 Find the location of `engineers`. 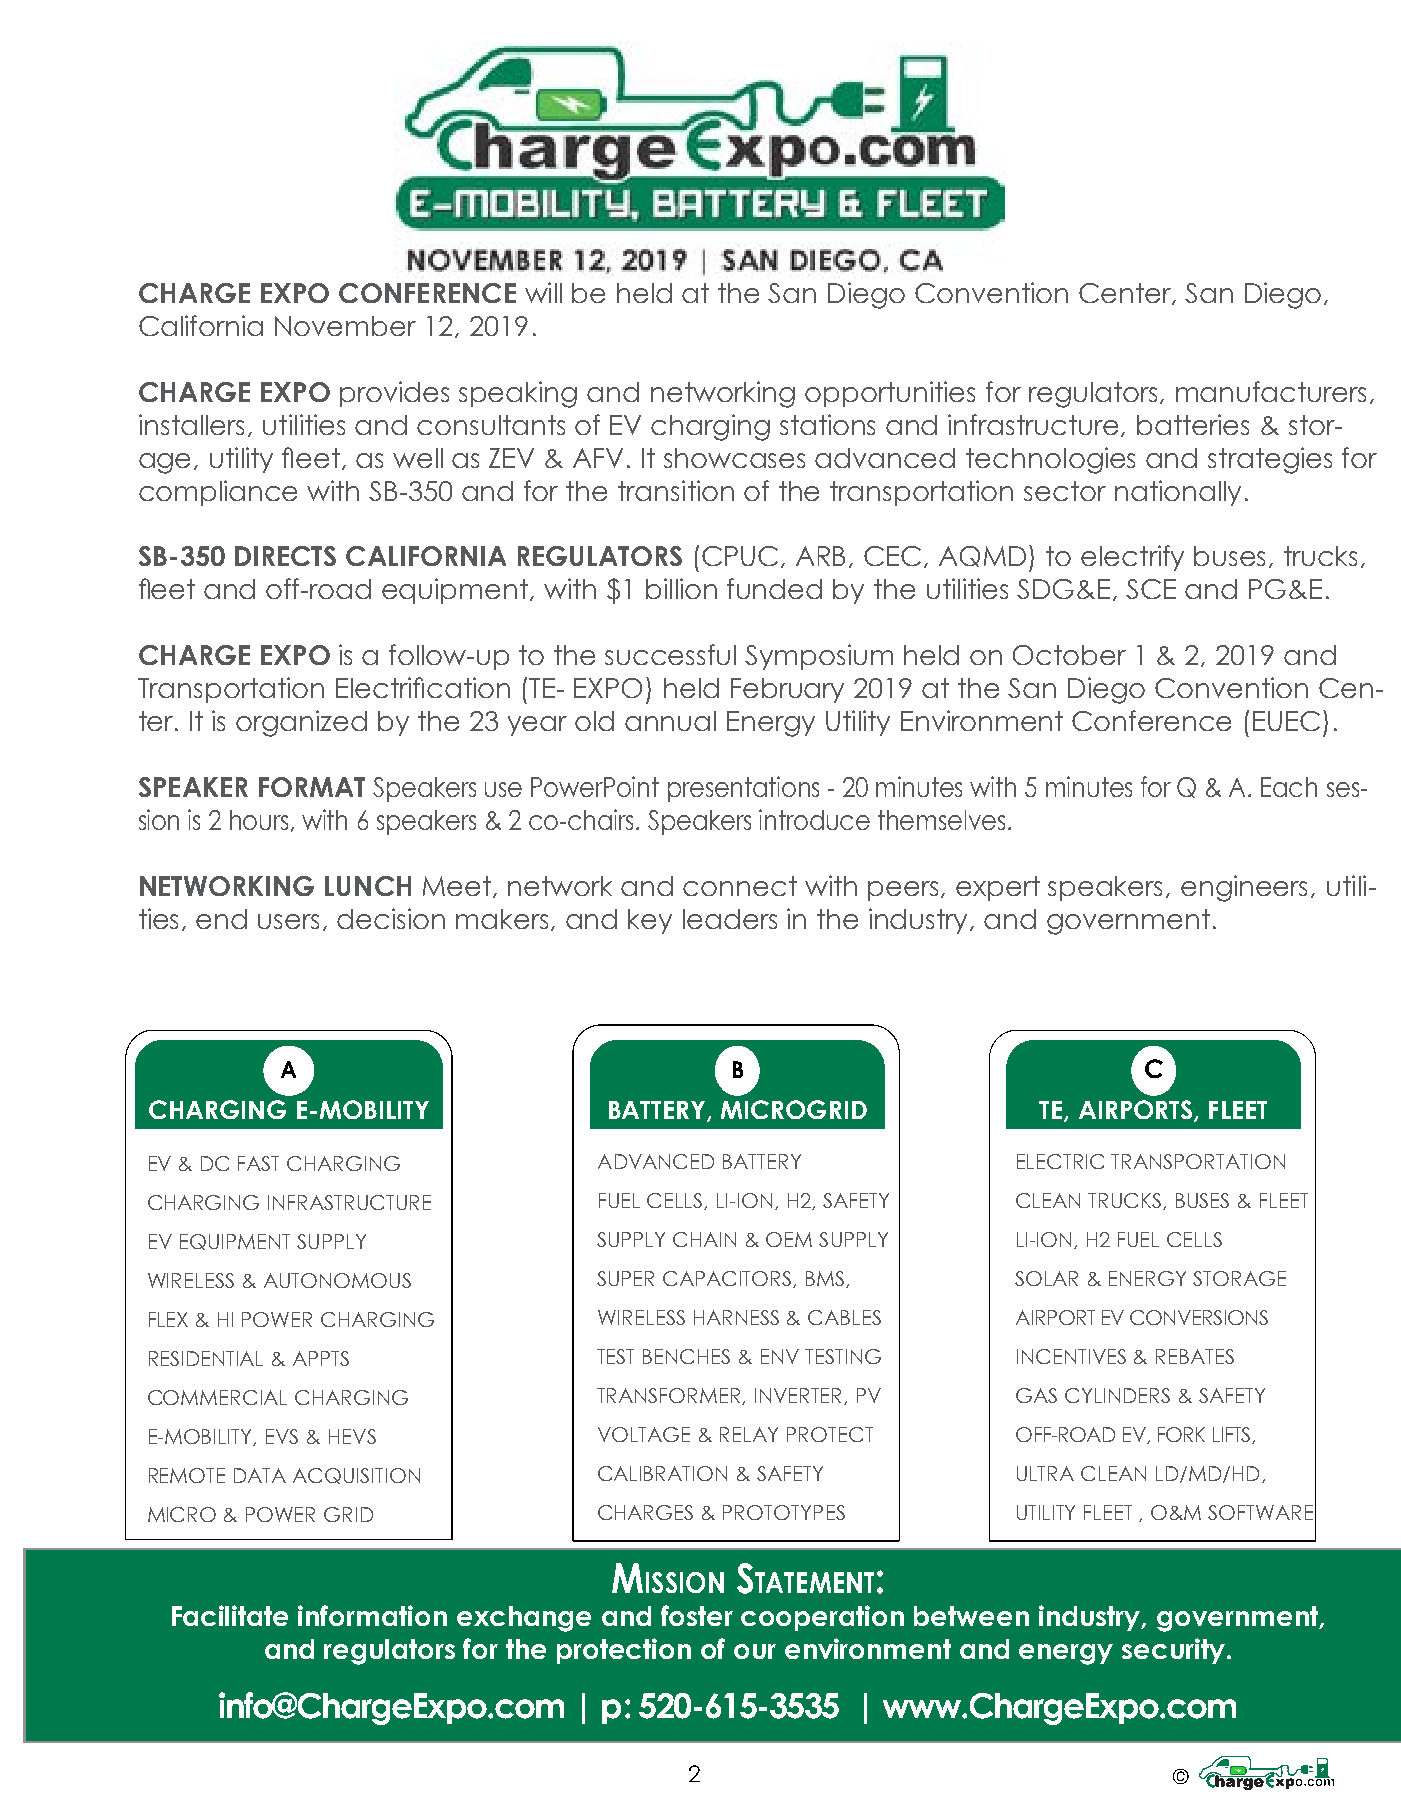

engineers is located at coordinates (1244, 888).
